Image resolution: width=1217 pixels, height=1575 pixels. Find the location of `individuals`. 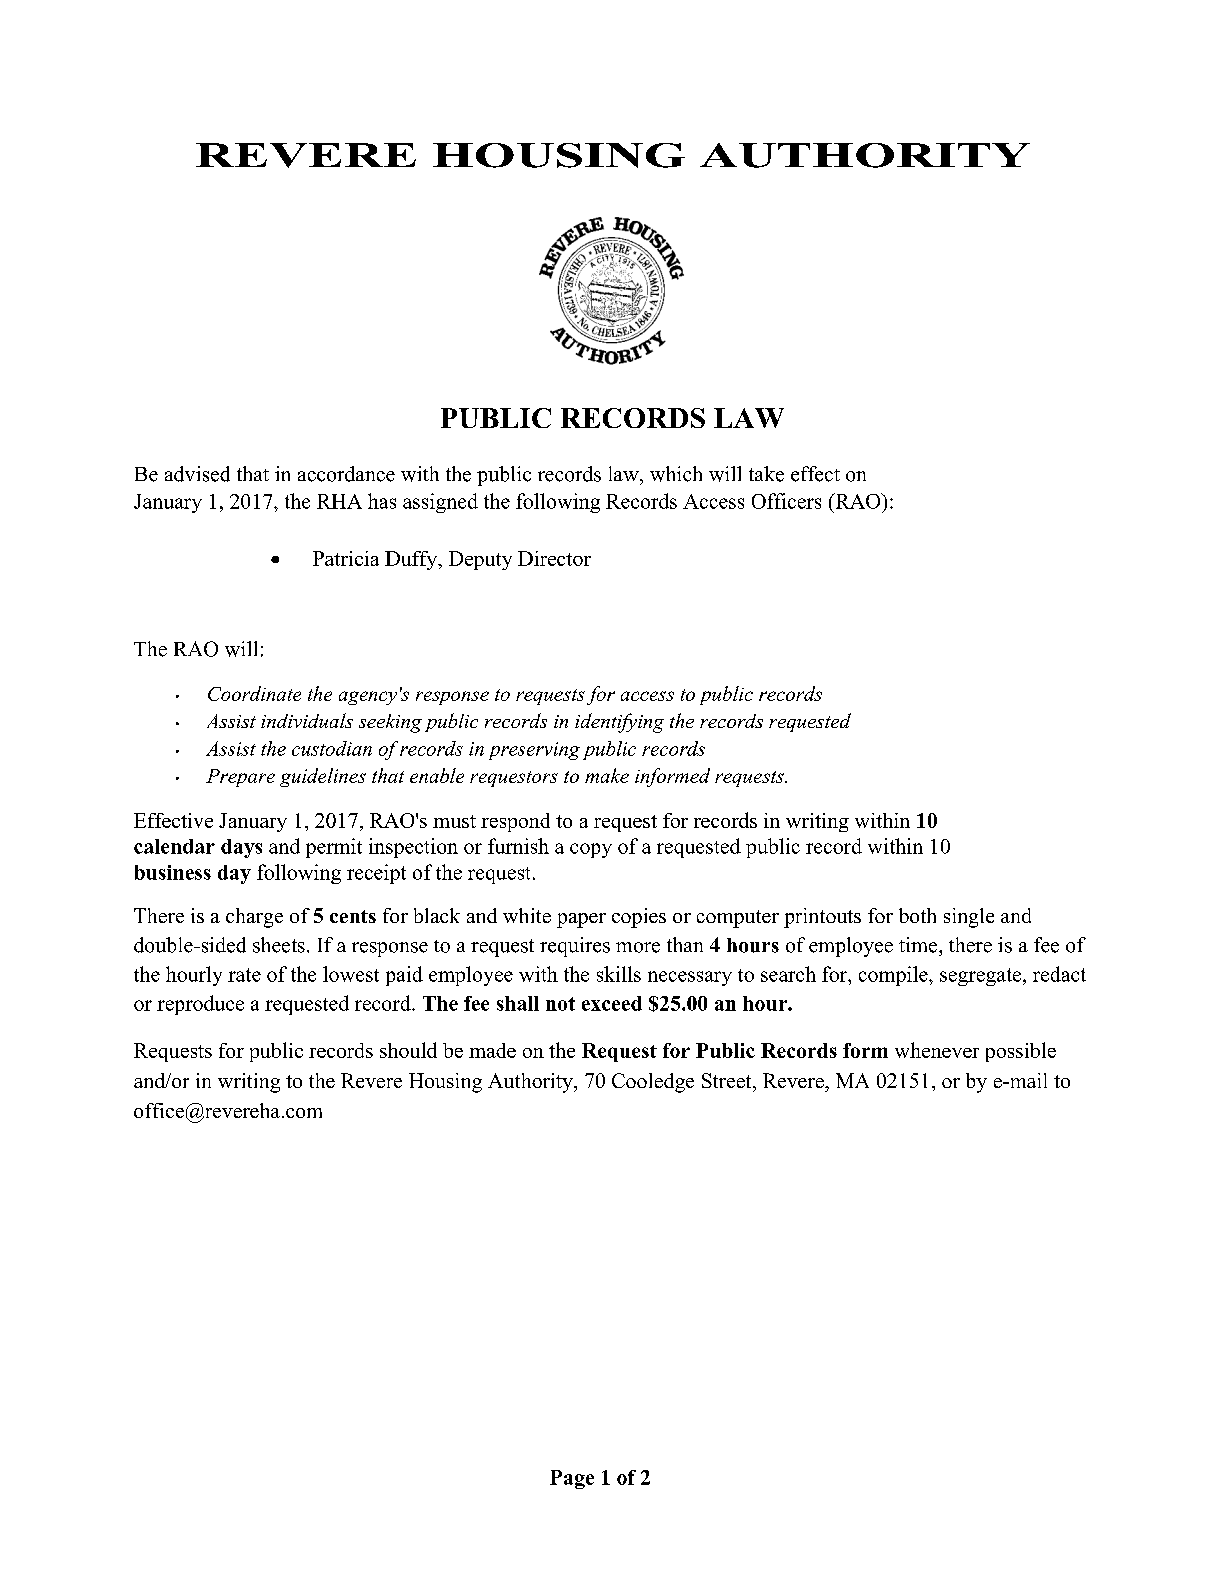

individuals is located at coordinates (307, 720).
